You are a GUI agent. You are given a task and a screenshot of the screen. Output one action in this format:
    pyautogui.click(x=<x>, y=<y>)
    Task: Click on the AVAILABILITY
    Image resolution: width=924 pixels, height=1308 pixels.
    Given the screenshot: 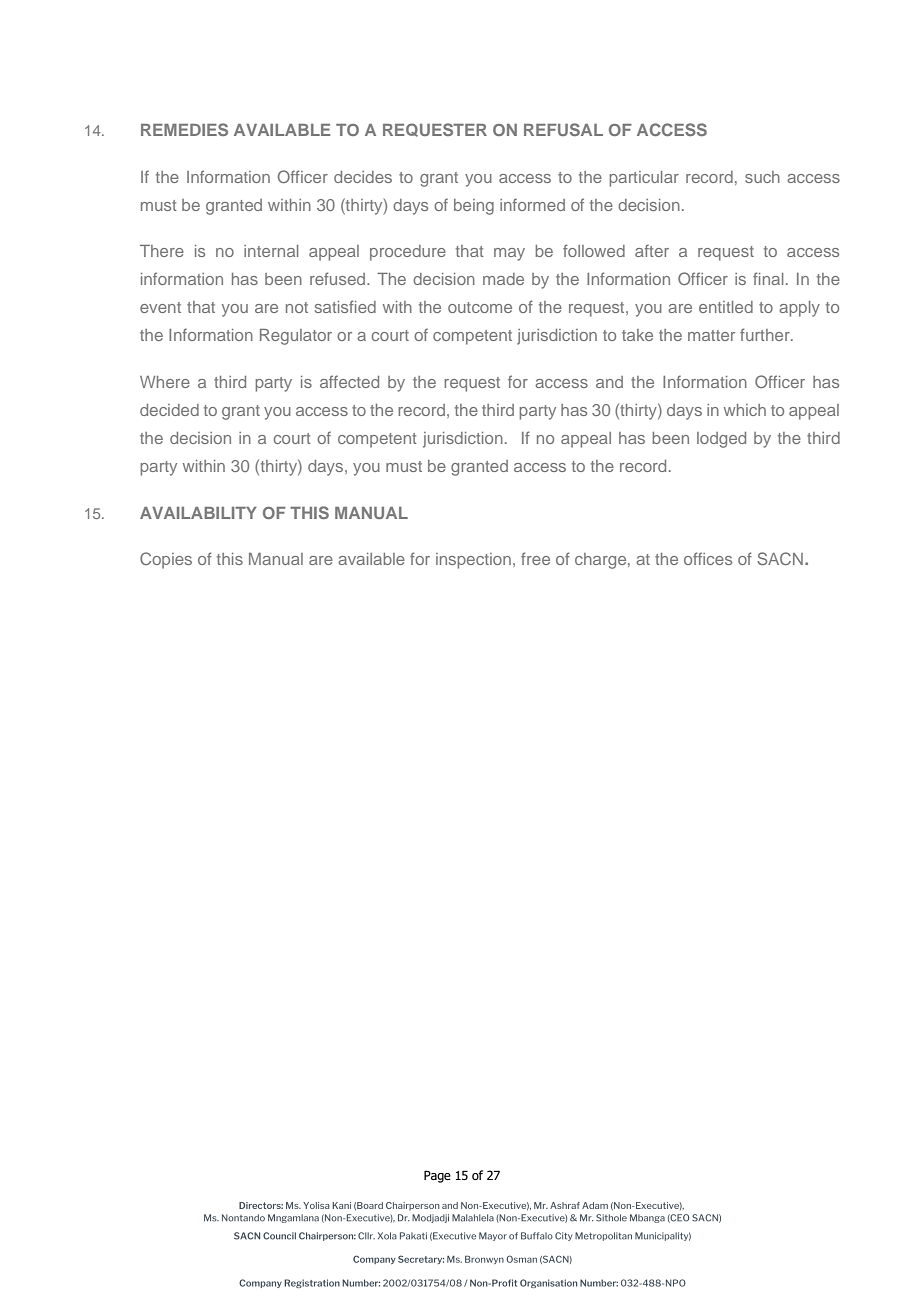 What is the action you would take?
    pyautogui.click(x=198, y=513)
